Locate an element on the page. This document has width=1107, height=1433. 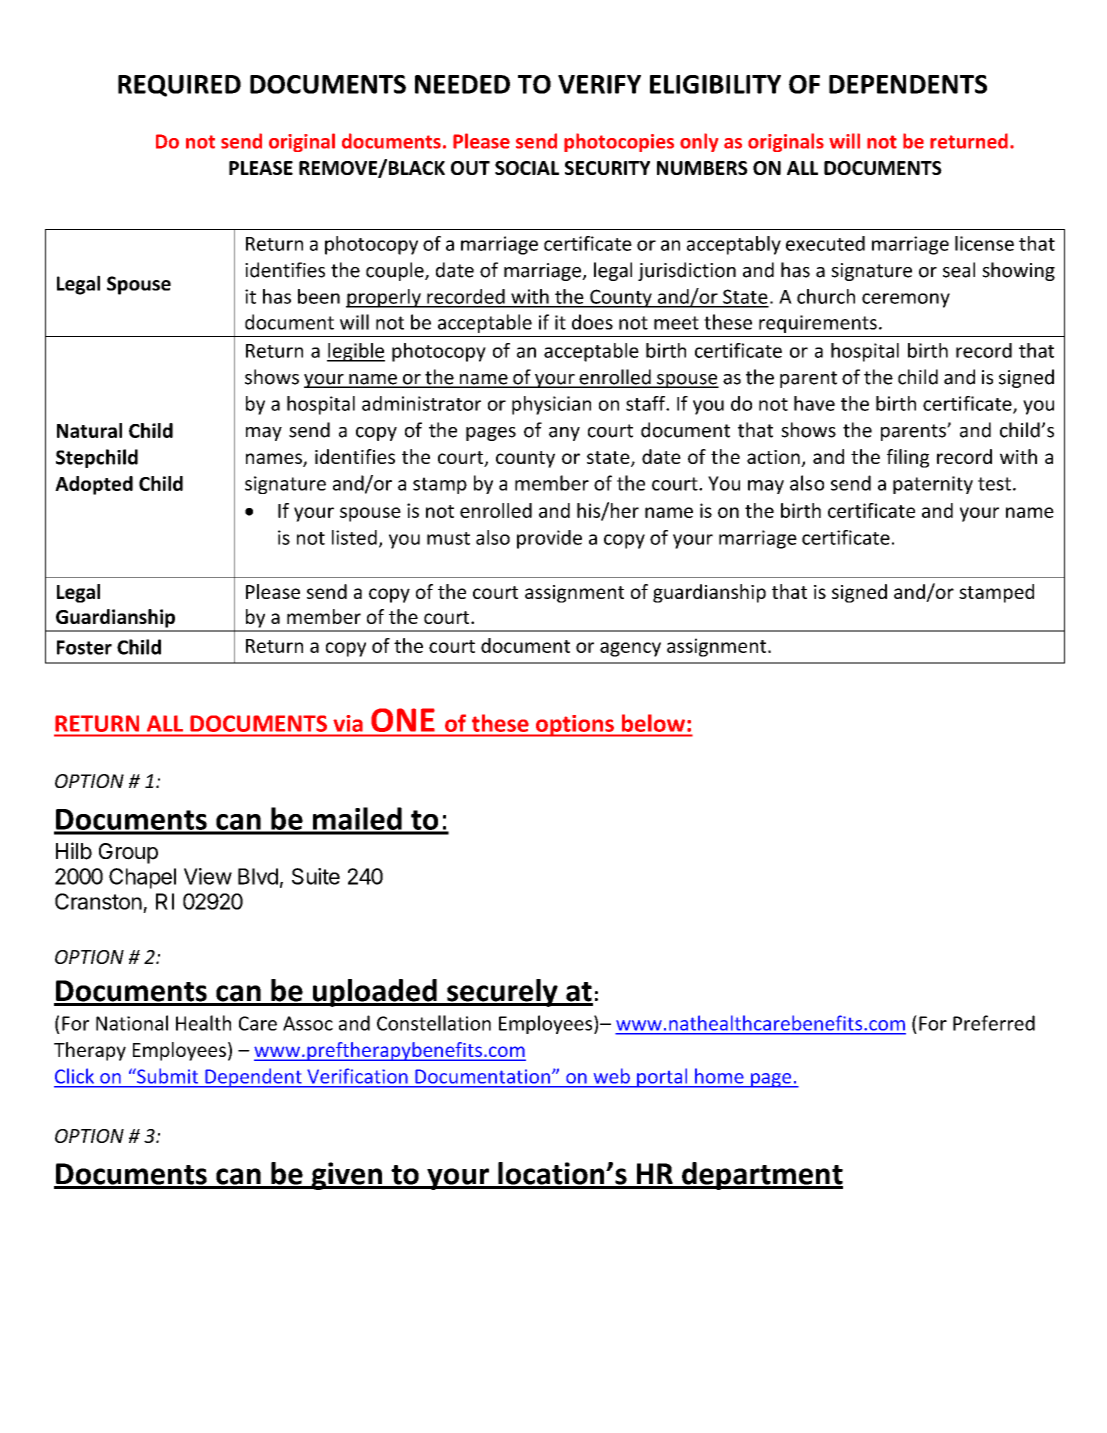
VERIFY is located at coordinates (599, 84).
